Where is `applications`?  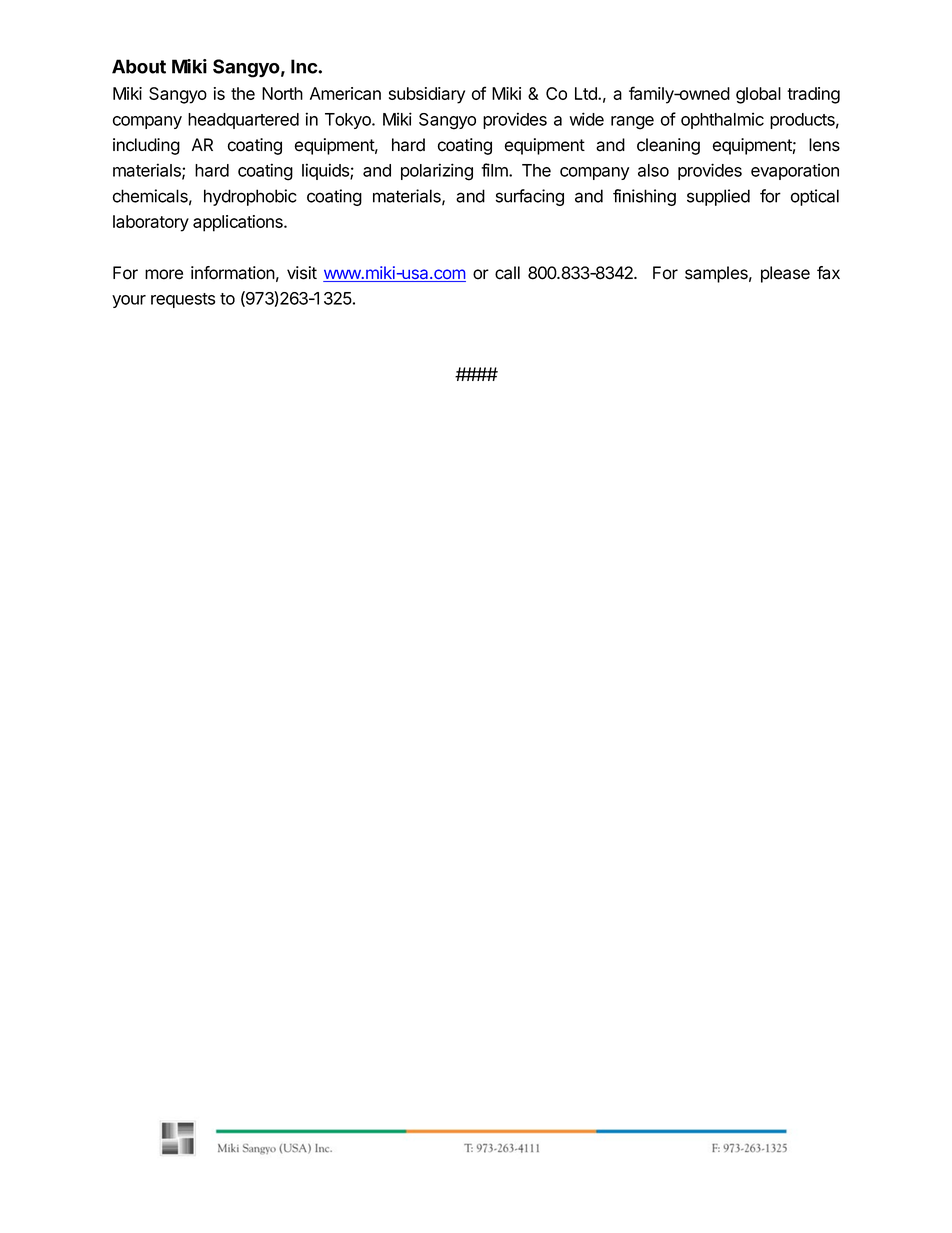
applications is located at coordinates (239, 223).
